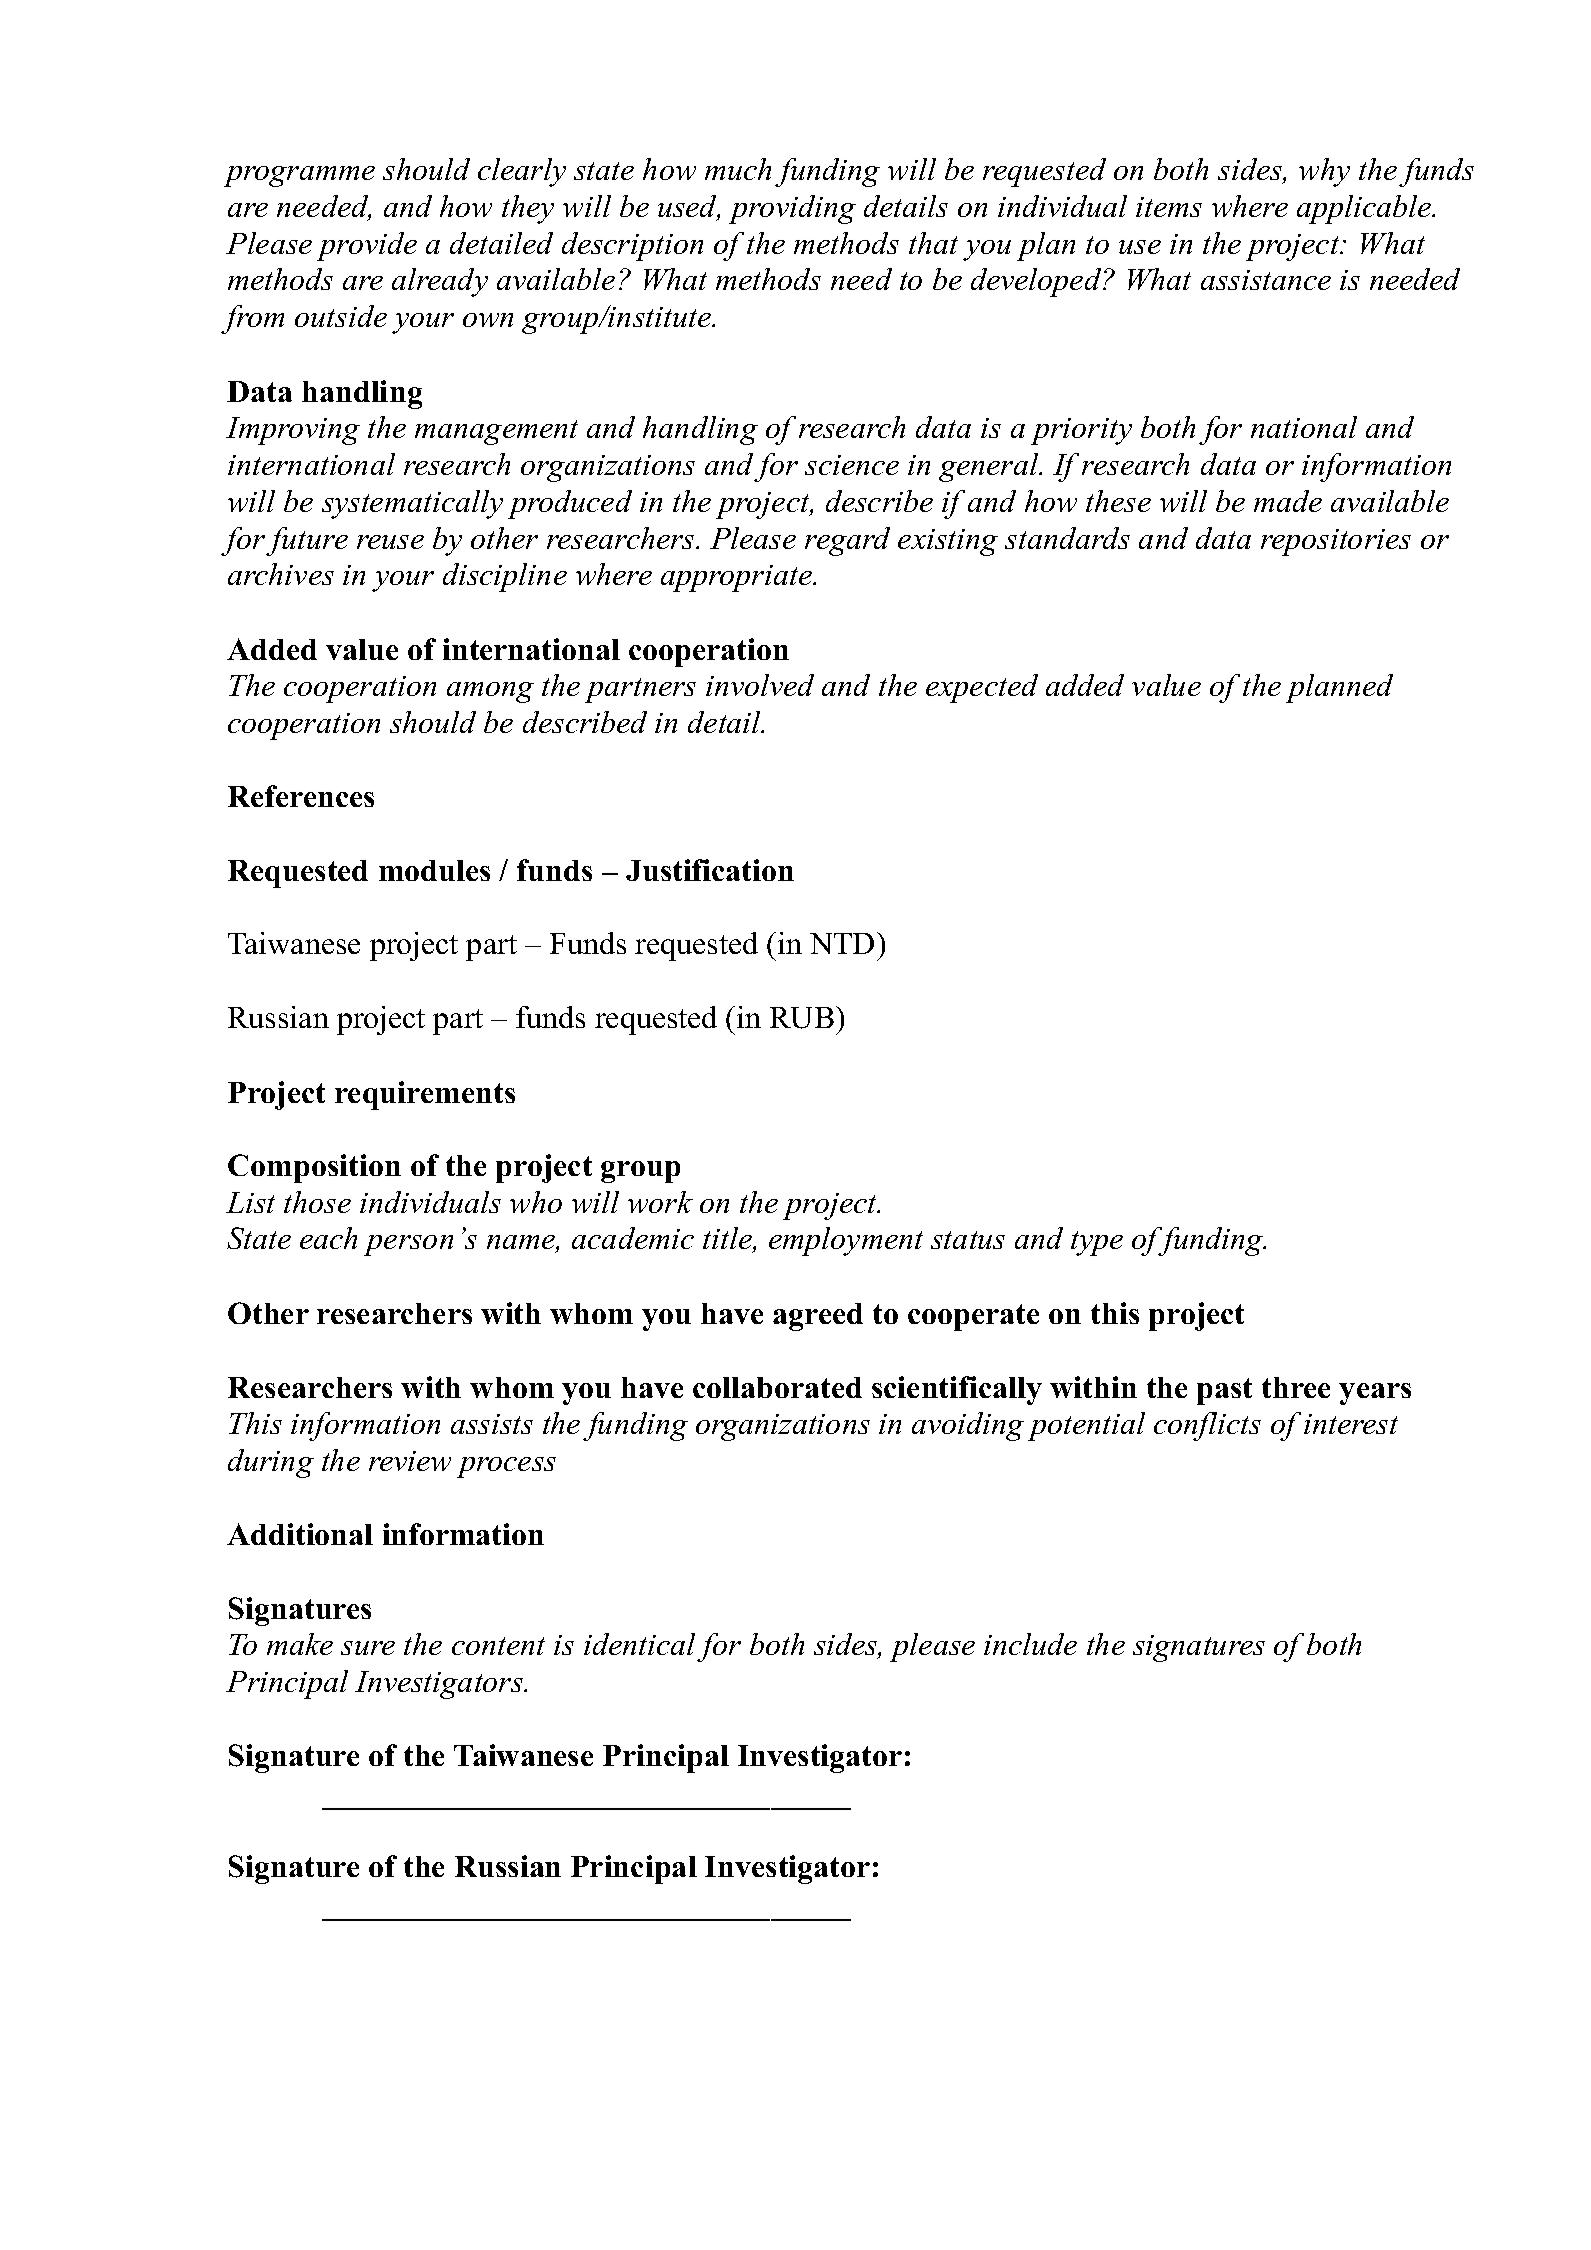 The height and width of the image is (2250, 1591). What do you see at coordinates (842, 943) in the image?
I see `NTD` at bounding box center [842, 943].
